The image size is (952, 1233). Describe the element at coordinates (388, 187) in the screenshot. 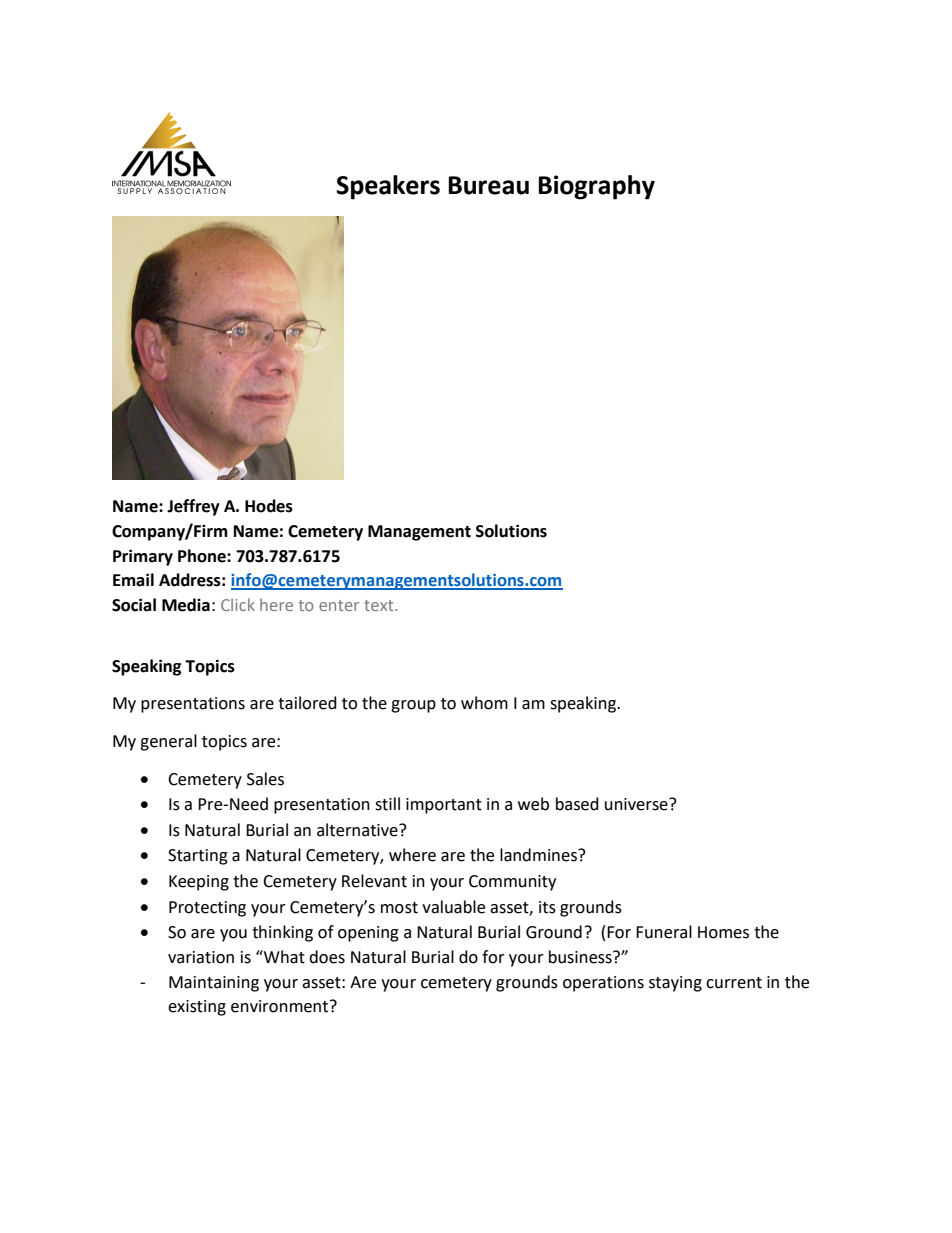

I see `Speakers` at that location.
